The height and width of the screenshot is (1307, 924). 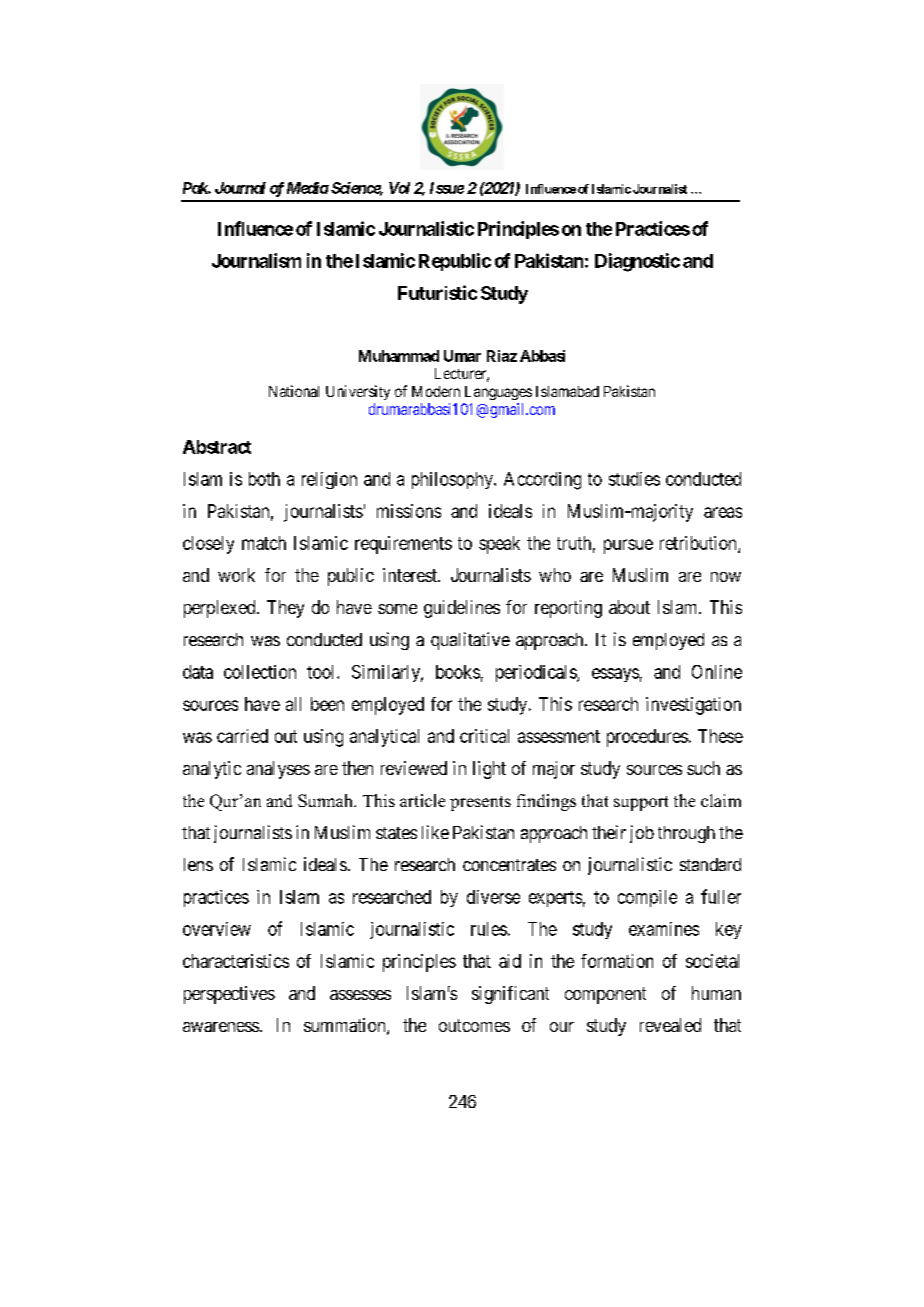 What do you see at coordinates (462, 609) in the screenshot?
I see `guidelines` at bounding box center [462, 609].
